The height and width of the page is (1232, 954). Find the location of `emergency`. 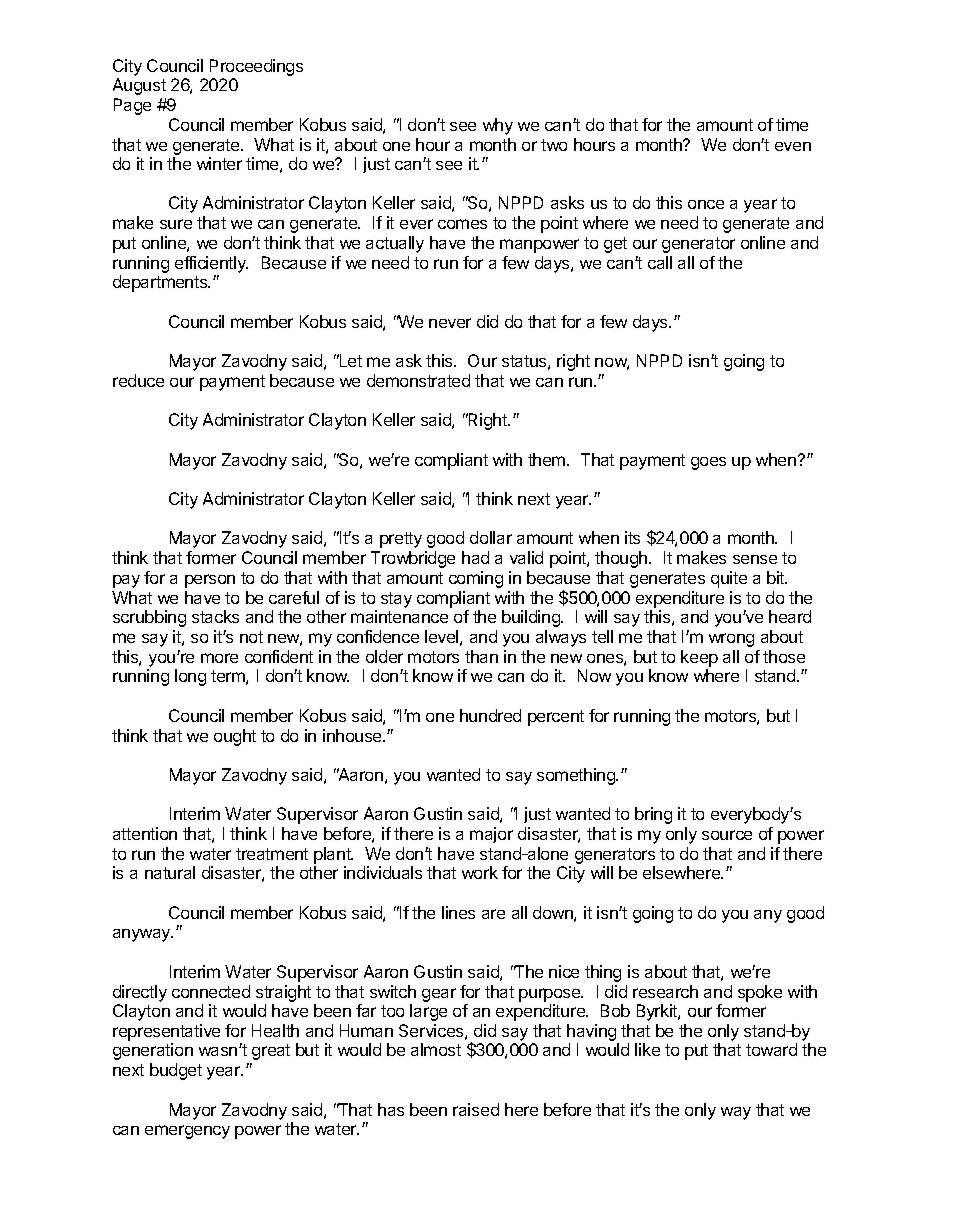

emergency is located at coordinates (187, 1132).
